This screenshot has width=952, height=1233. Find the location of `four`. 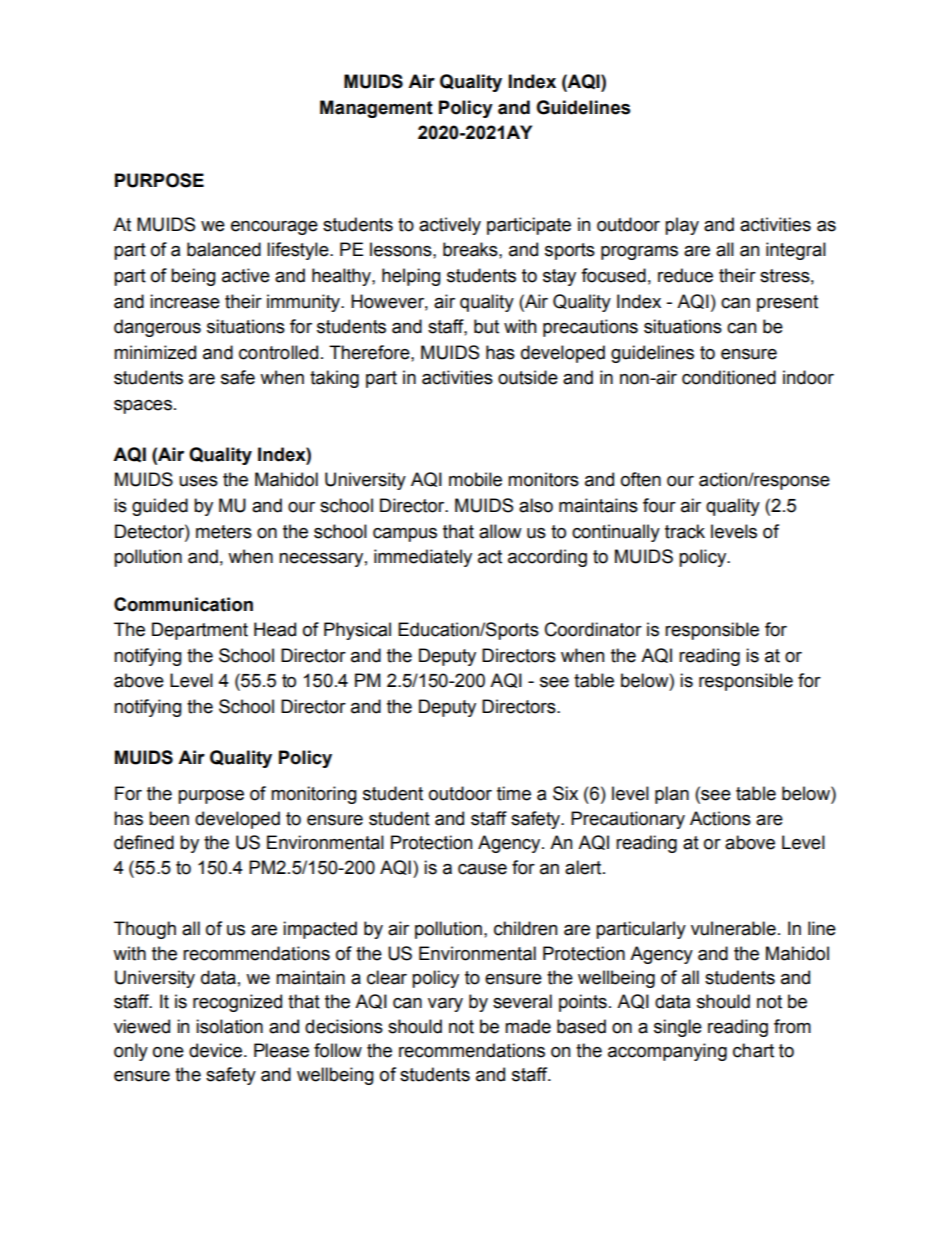

four is located at coordinates (659, 505).
